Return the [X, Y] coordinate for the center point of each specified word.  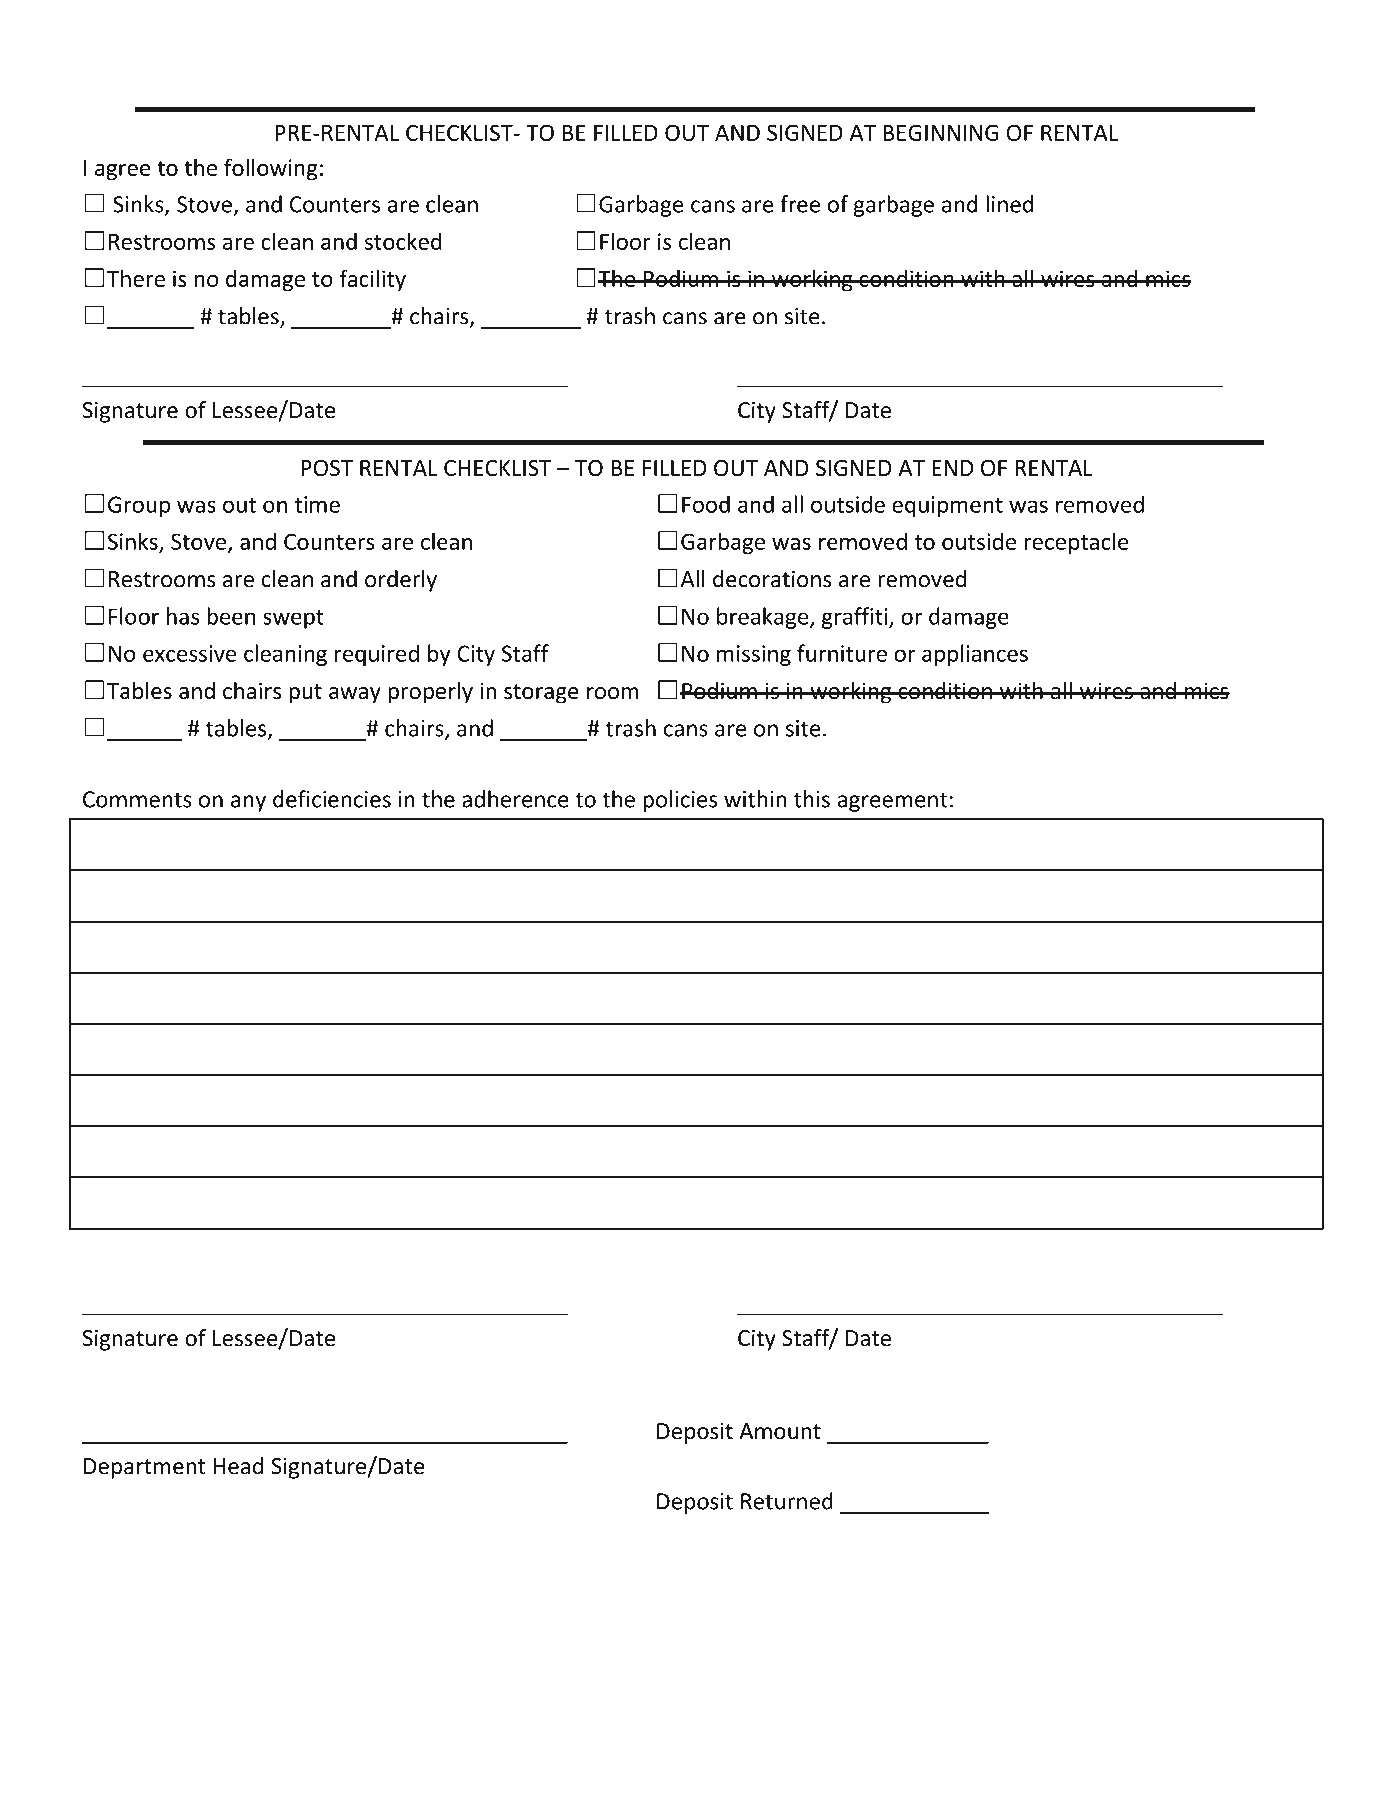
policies [680, 801]
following [271, 169]
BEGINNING [941, 132]
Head [238, 1466]
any [248, 803]
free [800, 204]
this [812, 799]
